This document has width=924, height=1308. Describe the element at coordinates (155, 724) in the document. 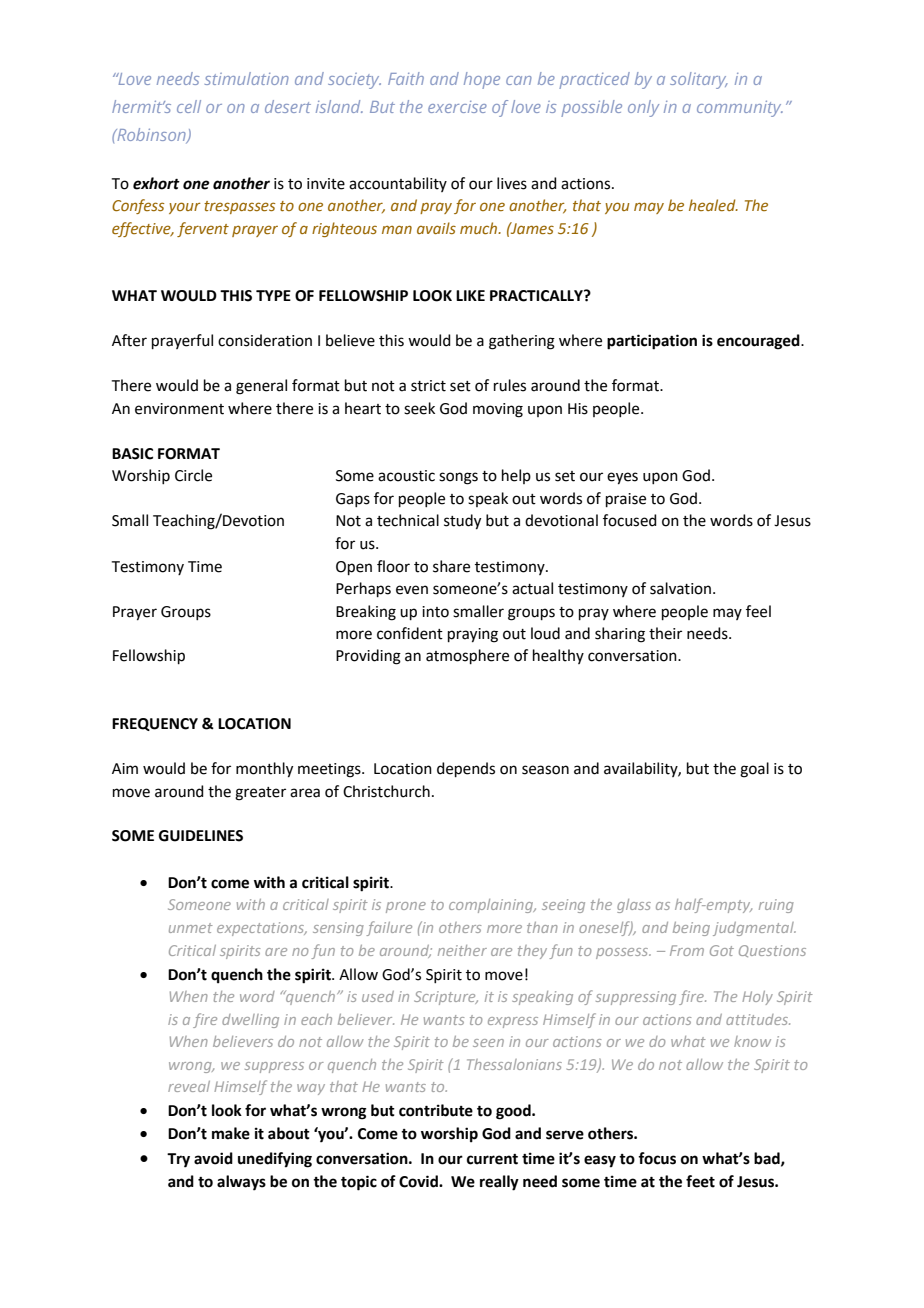

I see `FREQUENCY` at that location.
